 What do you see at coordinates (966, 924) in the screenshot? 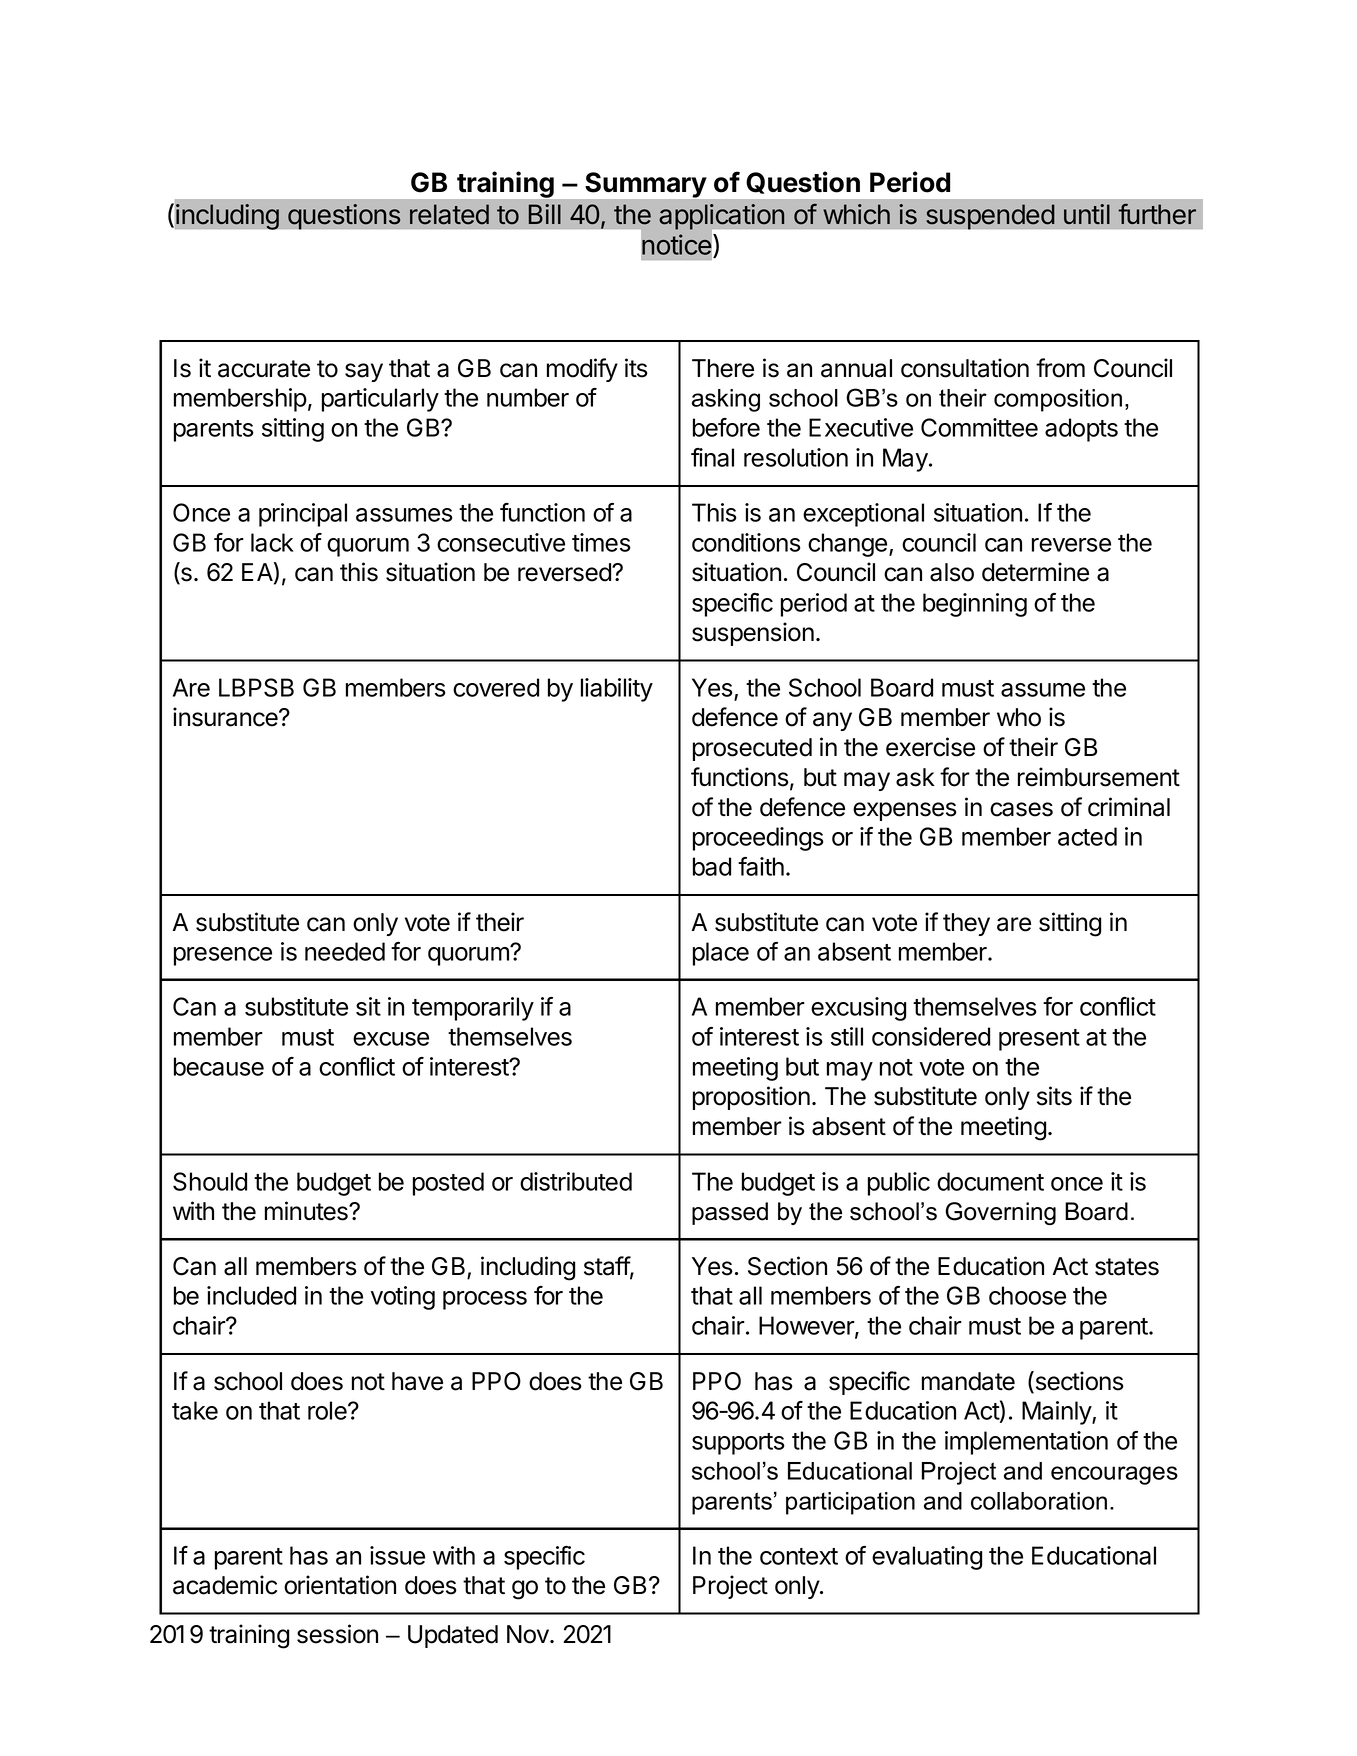
I see `they` at bounding box center [966, 924].
